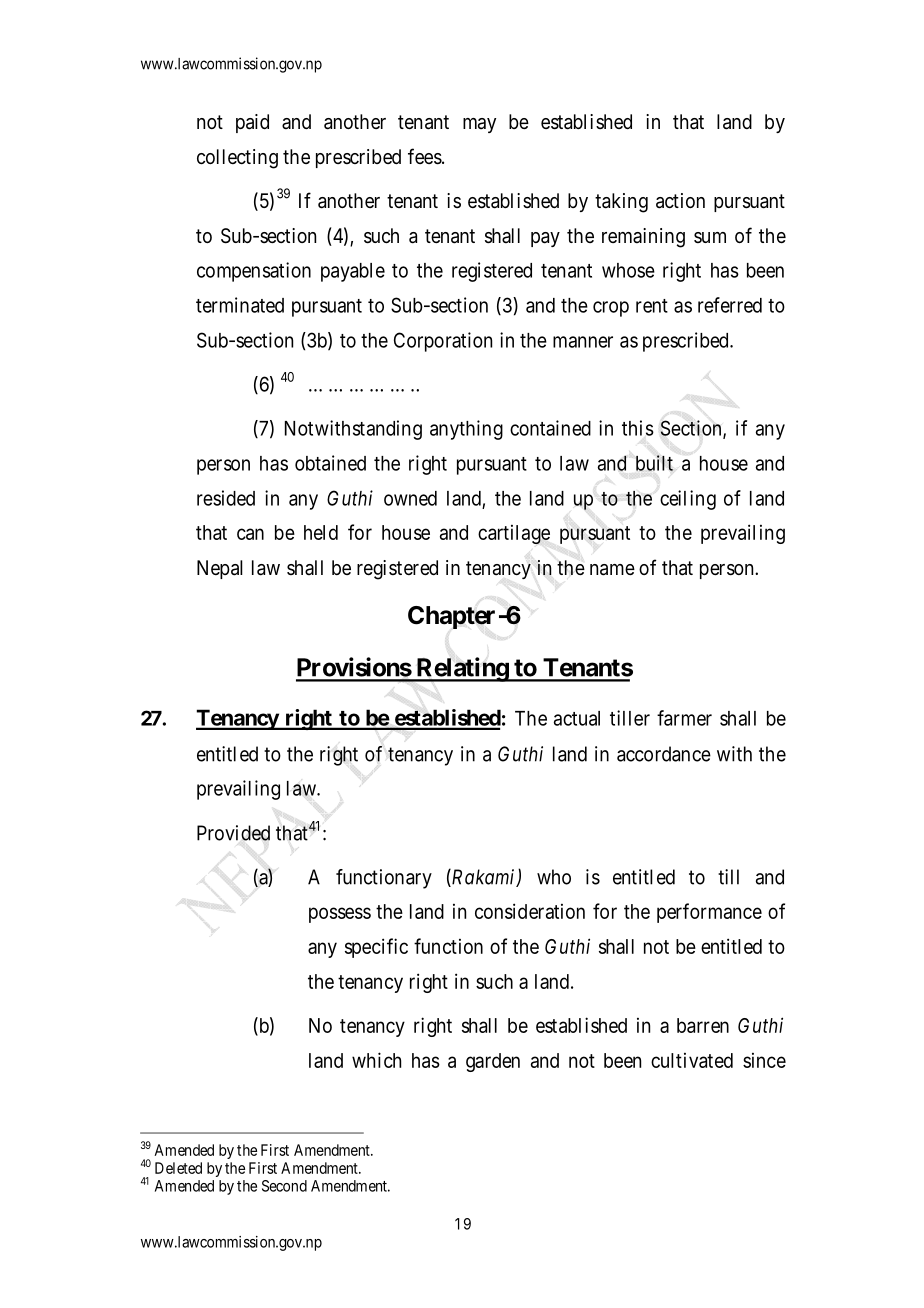  Describe the element at coordinates (493, 1062) in the page. I see `garden` at that location.
